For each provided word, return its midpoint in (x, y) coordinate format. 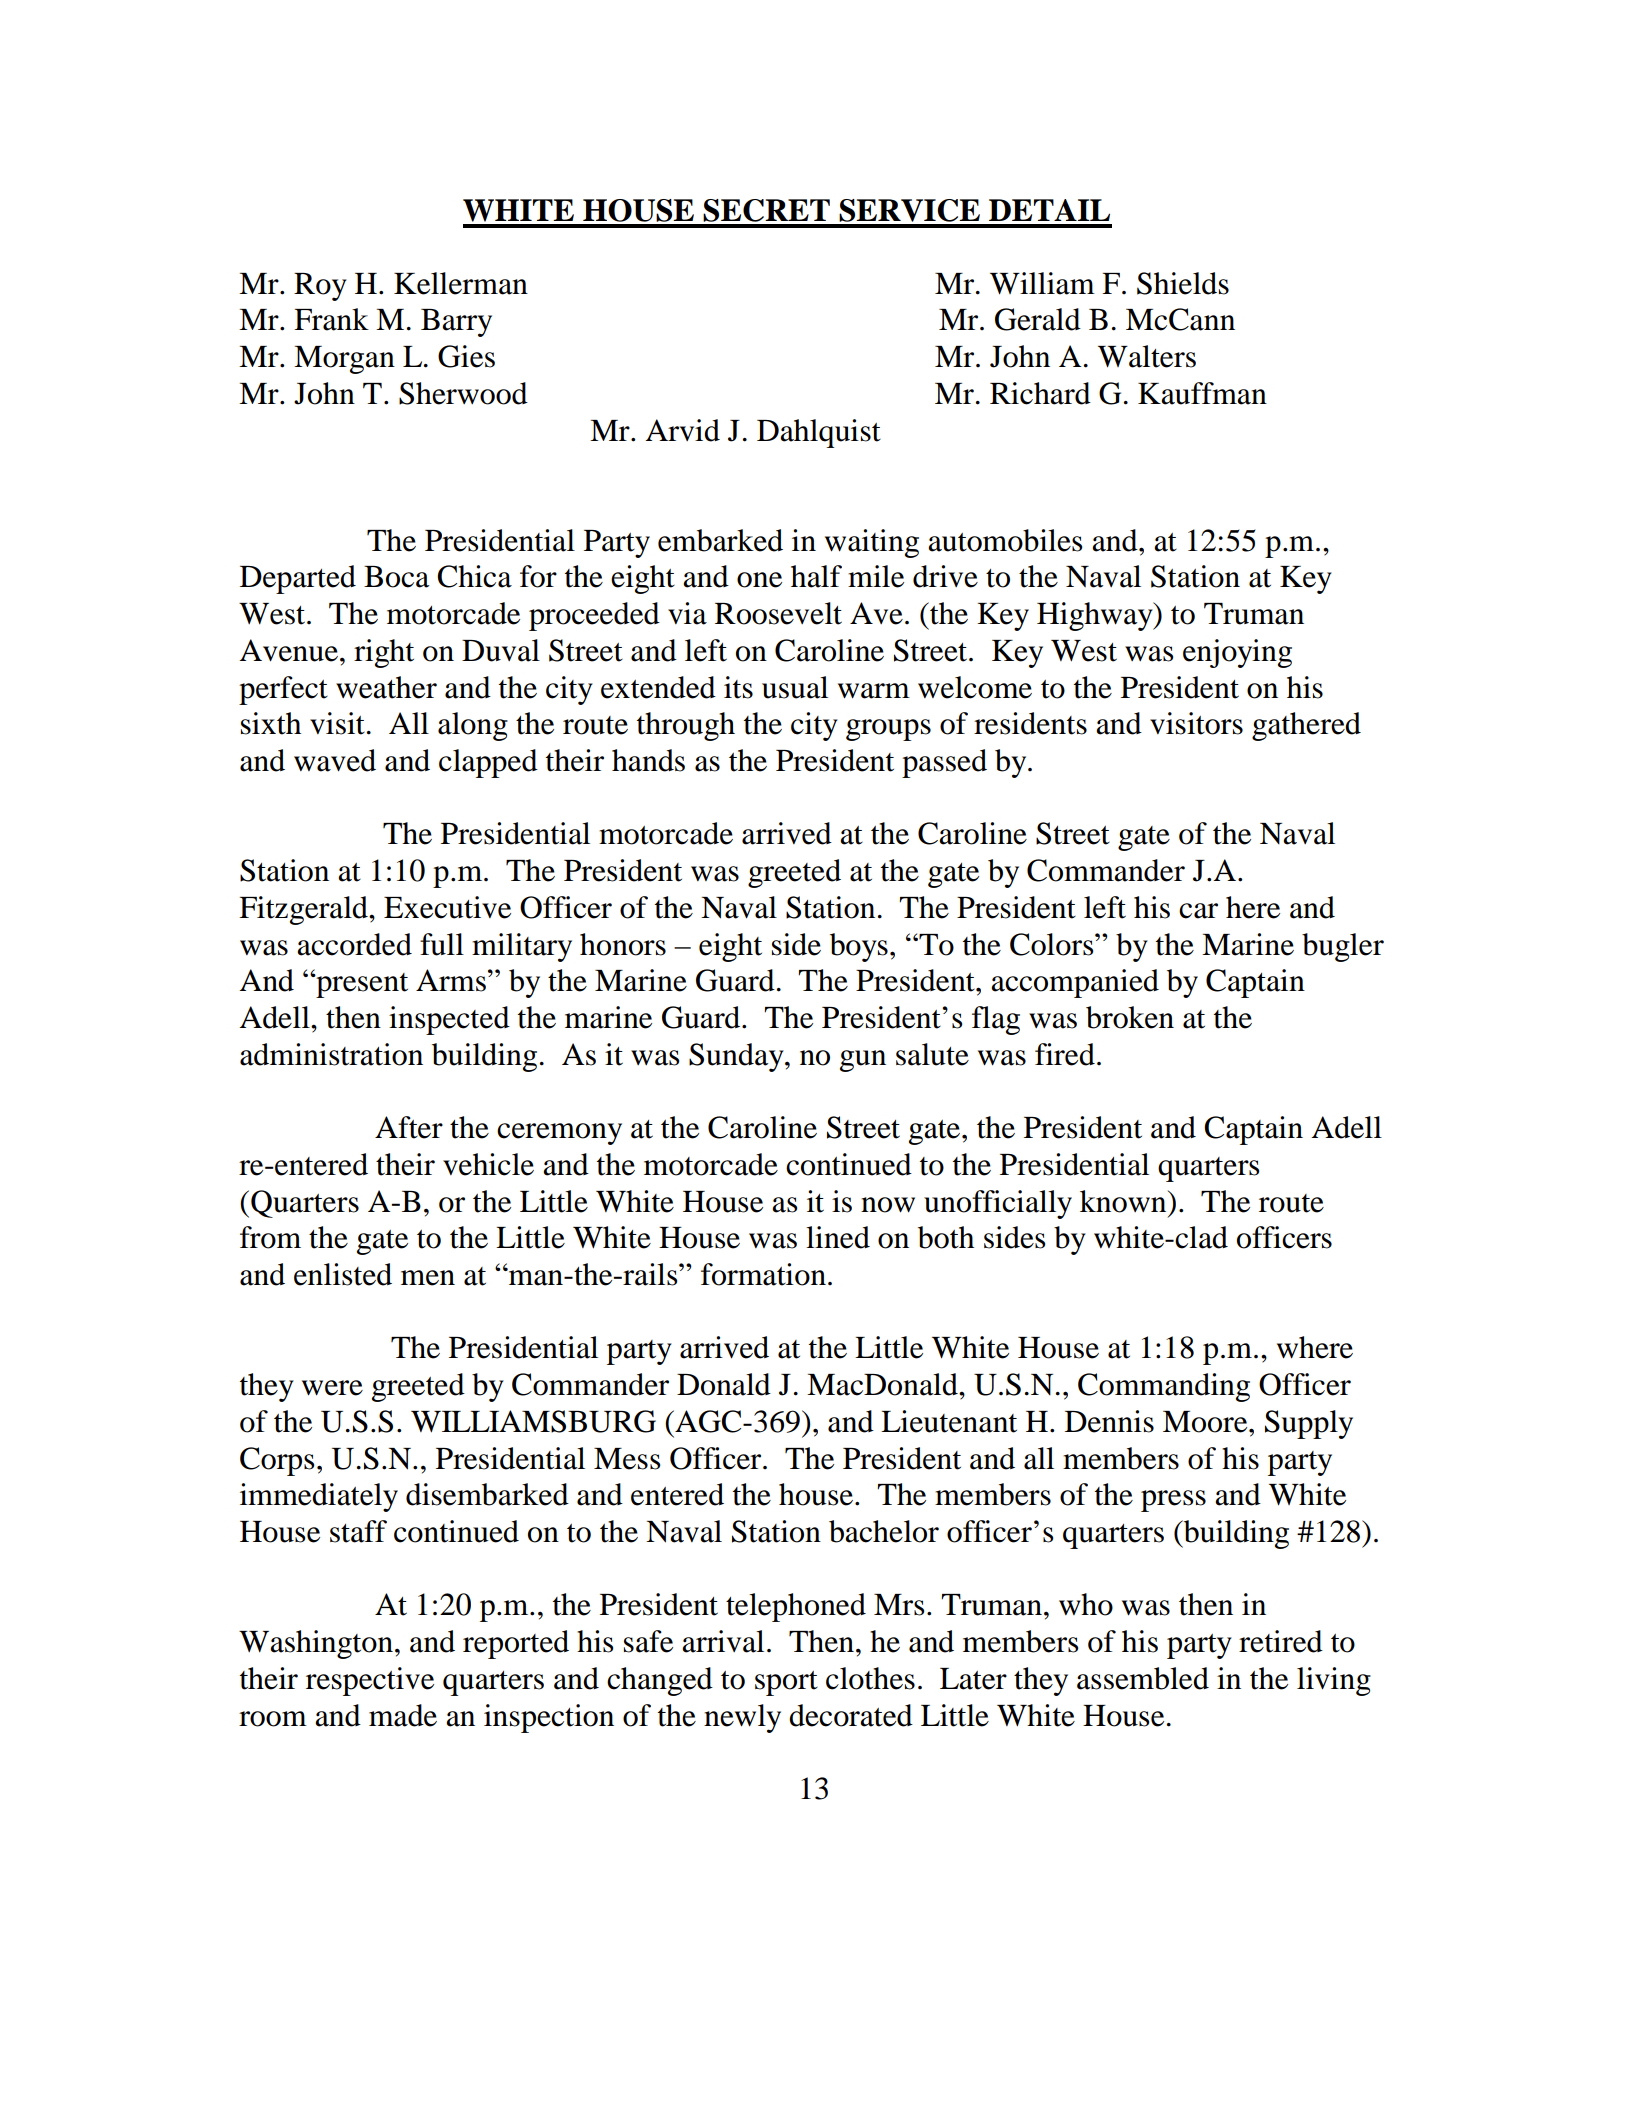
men (428, 1278)
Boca (396, 577)
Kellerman (461, 283)
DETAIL (1049, 210)
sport (786, 1683)
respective (370, 1681)
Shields (1183, 283)
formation (763, 1274)
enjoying (1237, 653)
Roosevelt (778, 613)
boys (859, 947)
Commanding (1164, 1387)
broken (1130, 1017)
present (361, 984)
